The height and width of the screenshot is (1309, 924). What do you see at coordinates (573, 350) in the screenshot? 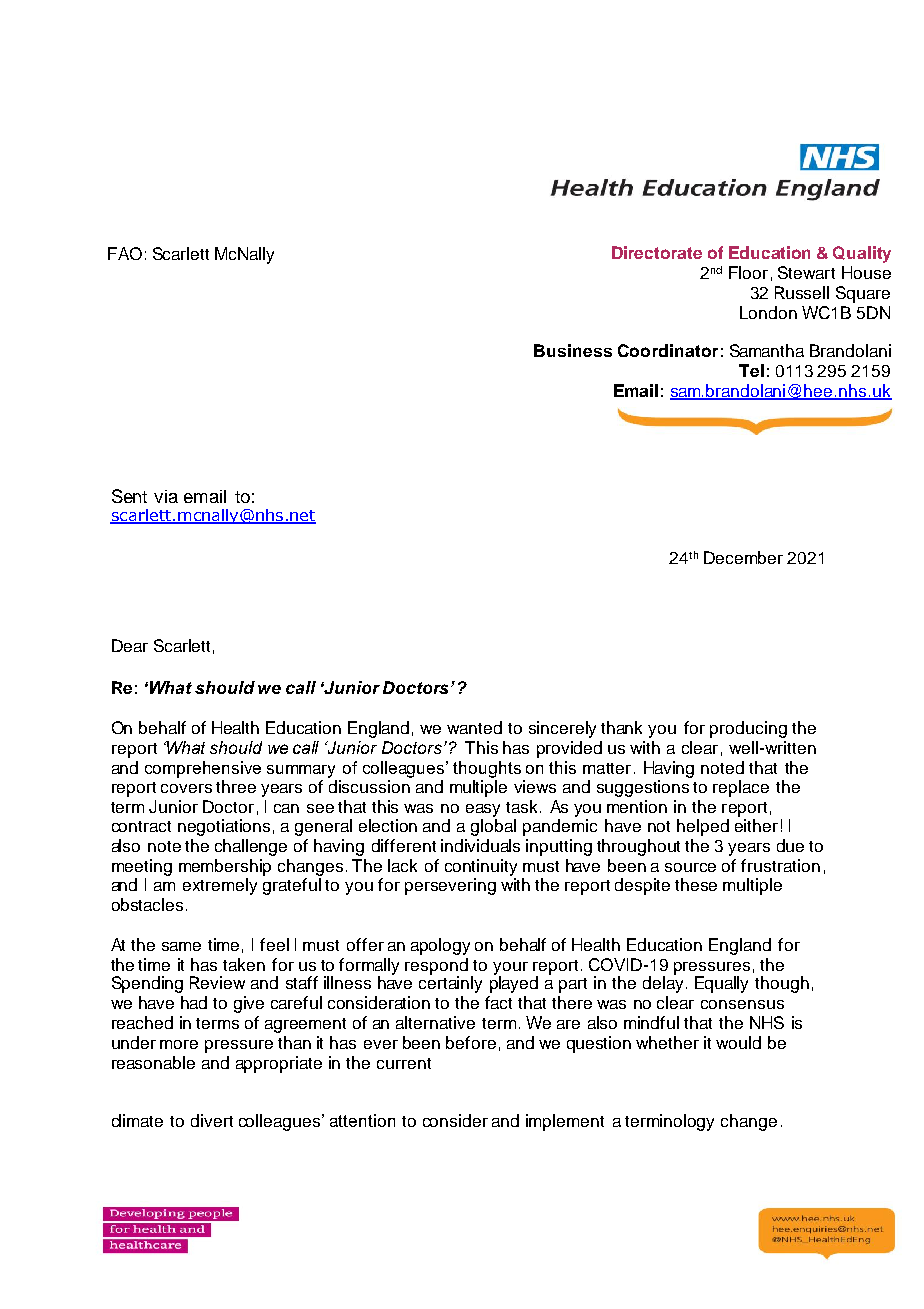
I see `Business` at bounding box center [573, 350].
